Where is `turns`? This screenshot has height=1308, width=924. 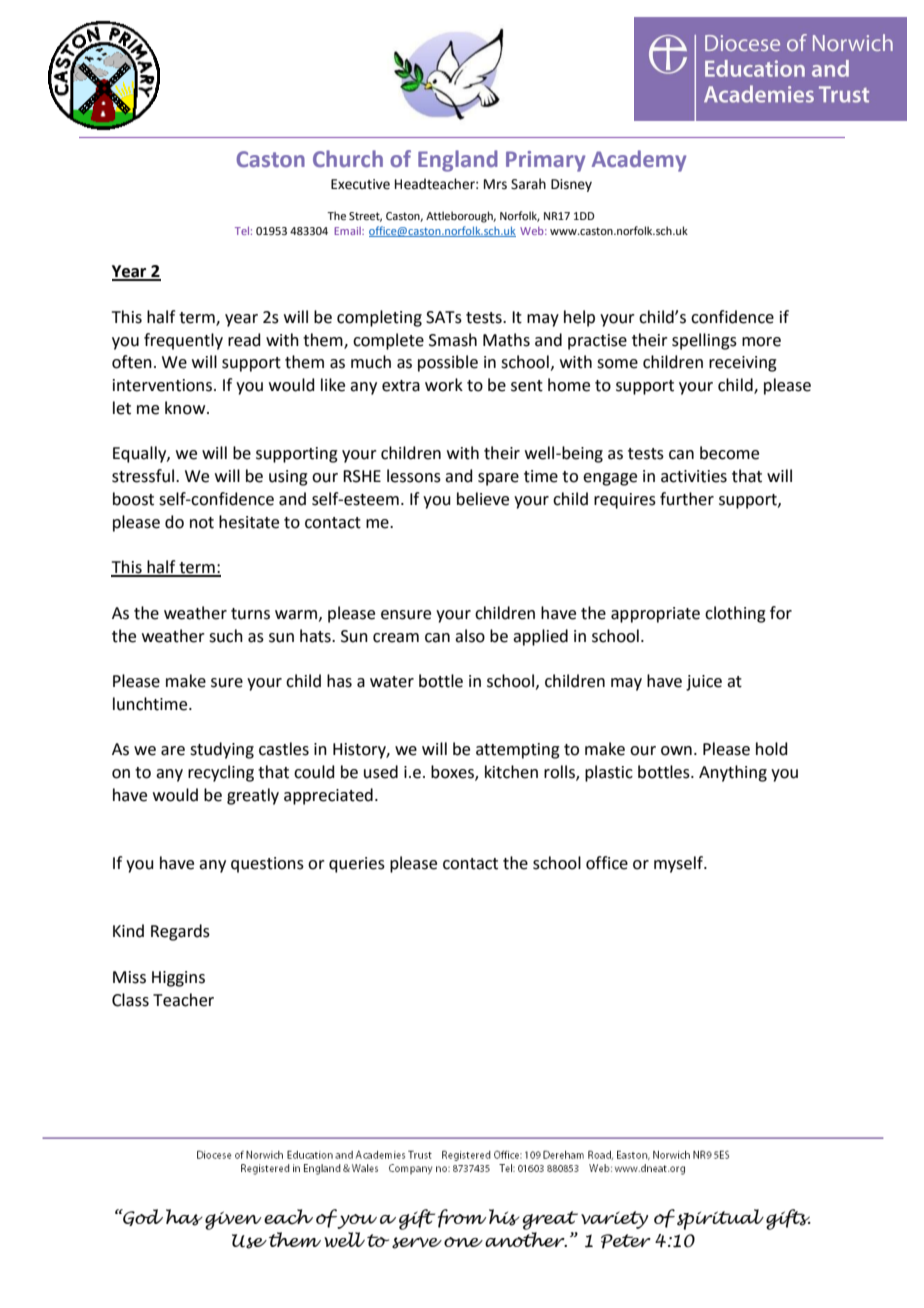
turns is located at coordinates (250, 614).
